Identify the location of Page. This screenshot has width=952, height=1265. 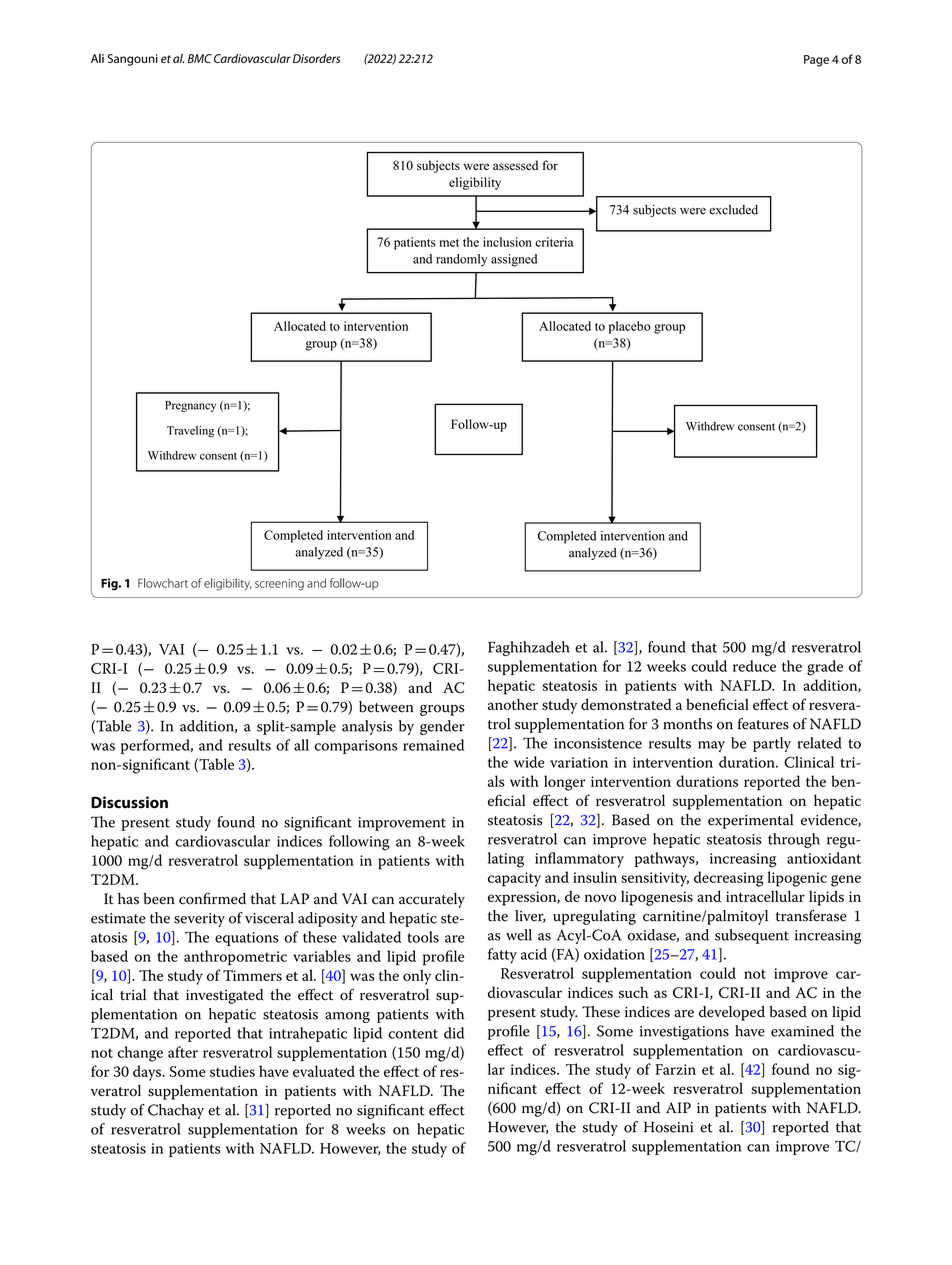
(816, 61).
